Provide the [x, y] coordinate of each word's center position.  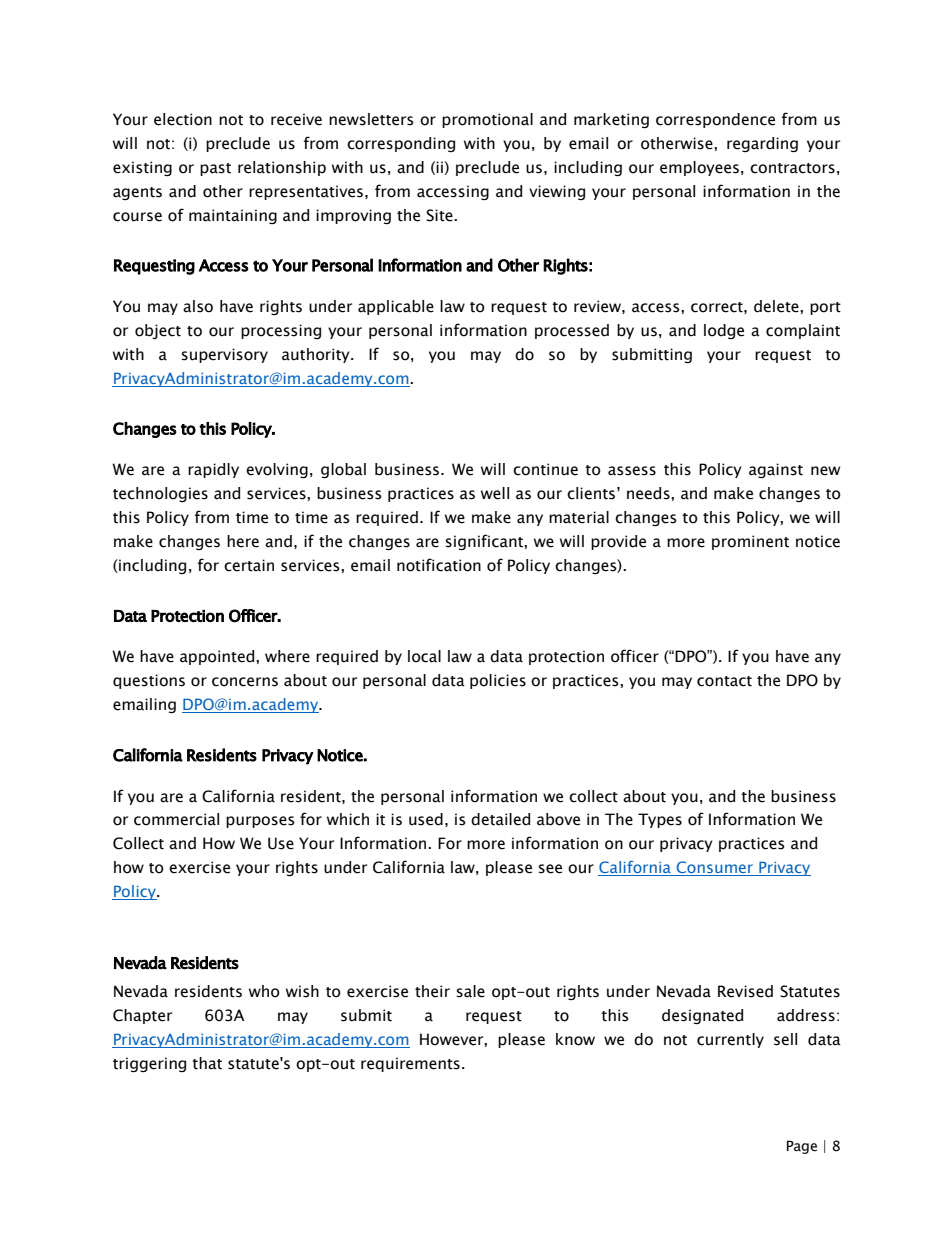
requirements [410, 1064]
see [550, 869]
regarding [762, 144]
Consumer [715, 868]
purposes [260, 822]
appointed [218, 657]
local [424, 656]
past [215, 169]
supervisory [224, 355]
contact [724, 681]
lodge [724, 331]
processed [572, 331]
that [207, 1063]
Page [802, 1147]
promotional [487, 120]
